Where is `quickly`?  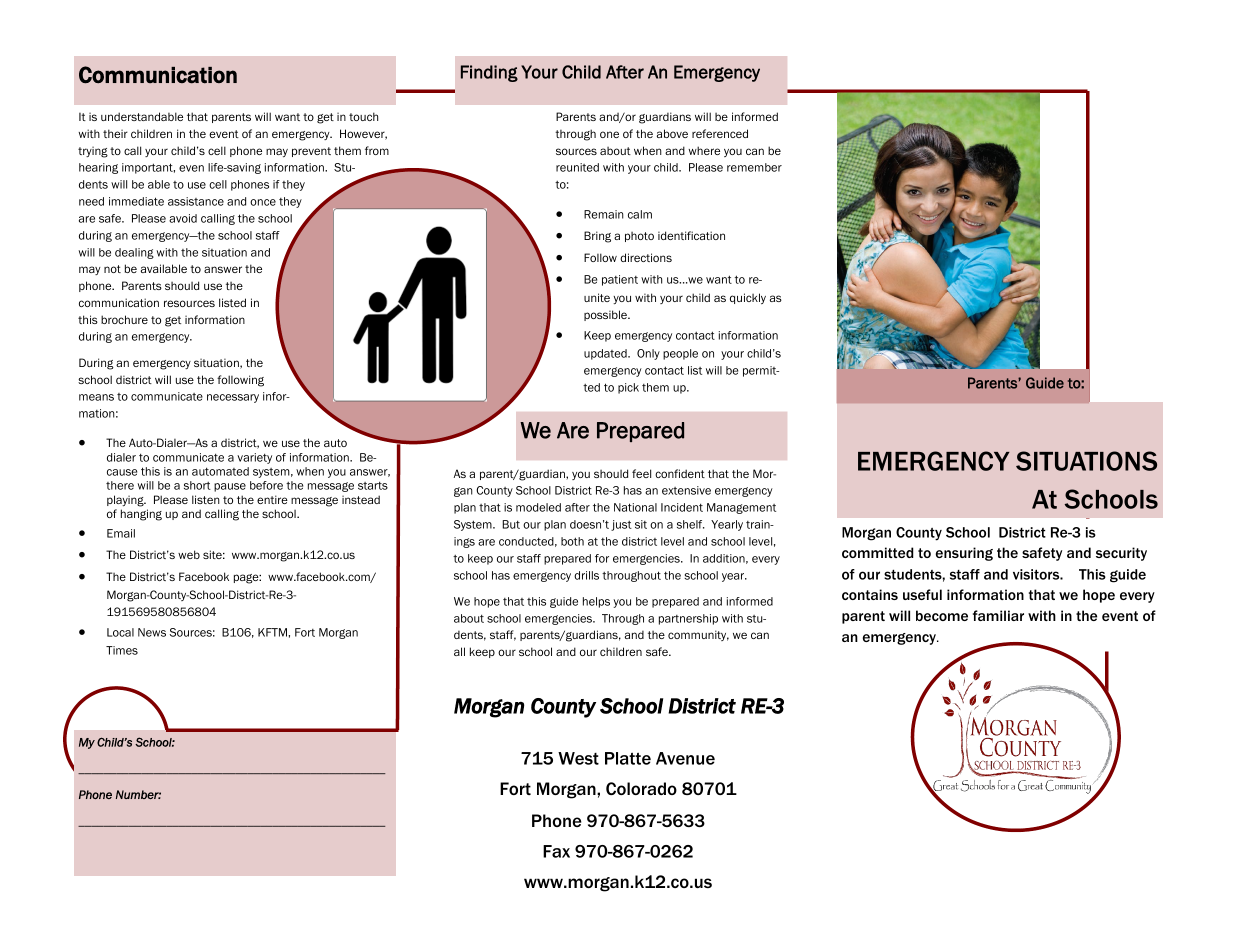 quickly is located at coordinates (748, 298).
